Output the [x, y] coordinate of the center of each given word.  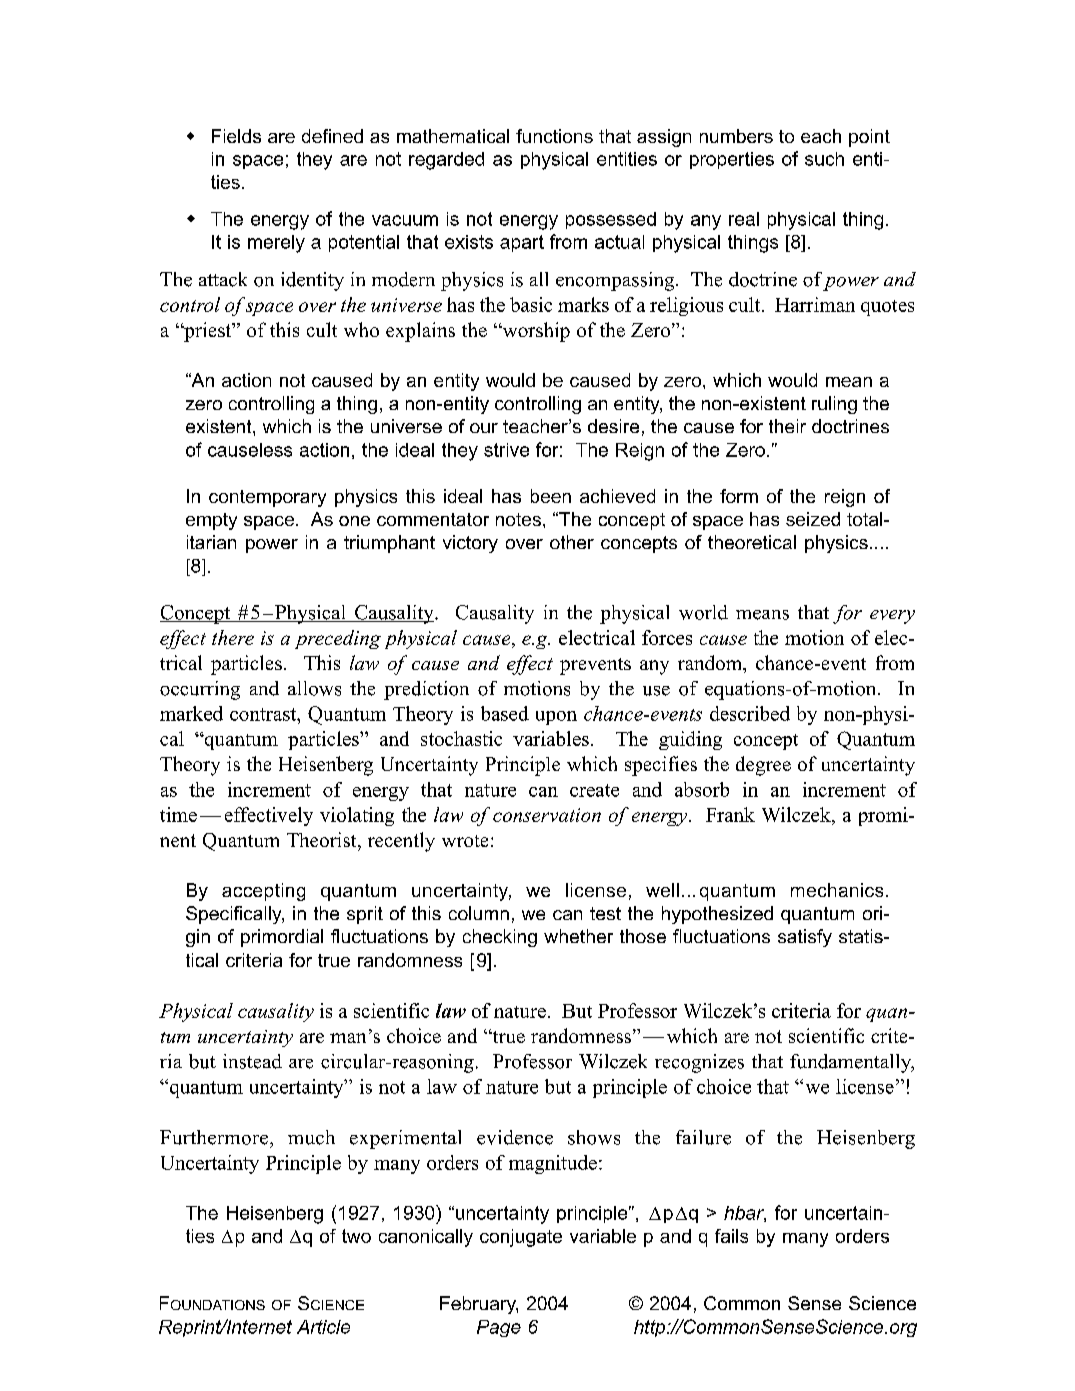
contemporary [267, 498]
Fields [236, 136]
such [824, 159]
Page [499, 1328]
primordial [282, 938]
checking [500, 938]
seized [813, 519]
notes [518, 519]
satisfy [805, 938]
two [356, 1236]
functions [554, 136]
